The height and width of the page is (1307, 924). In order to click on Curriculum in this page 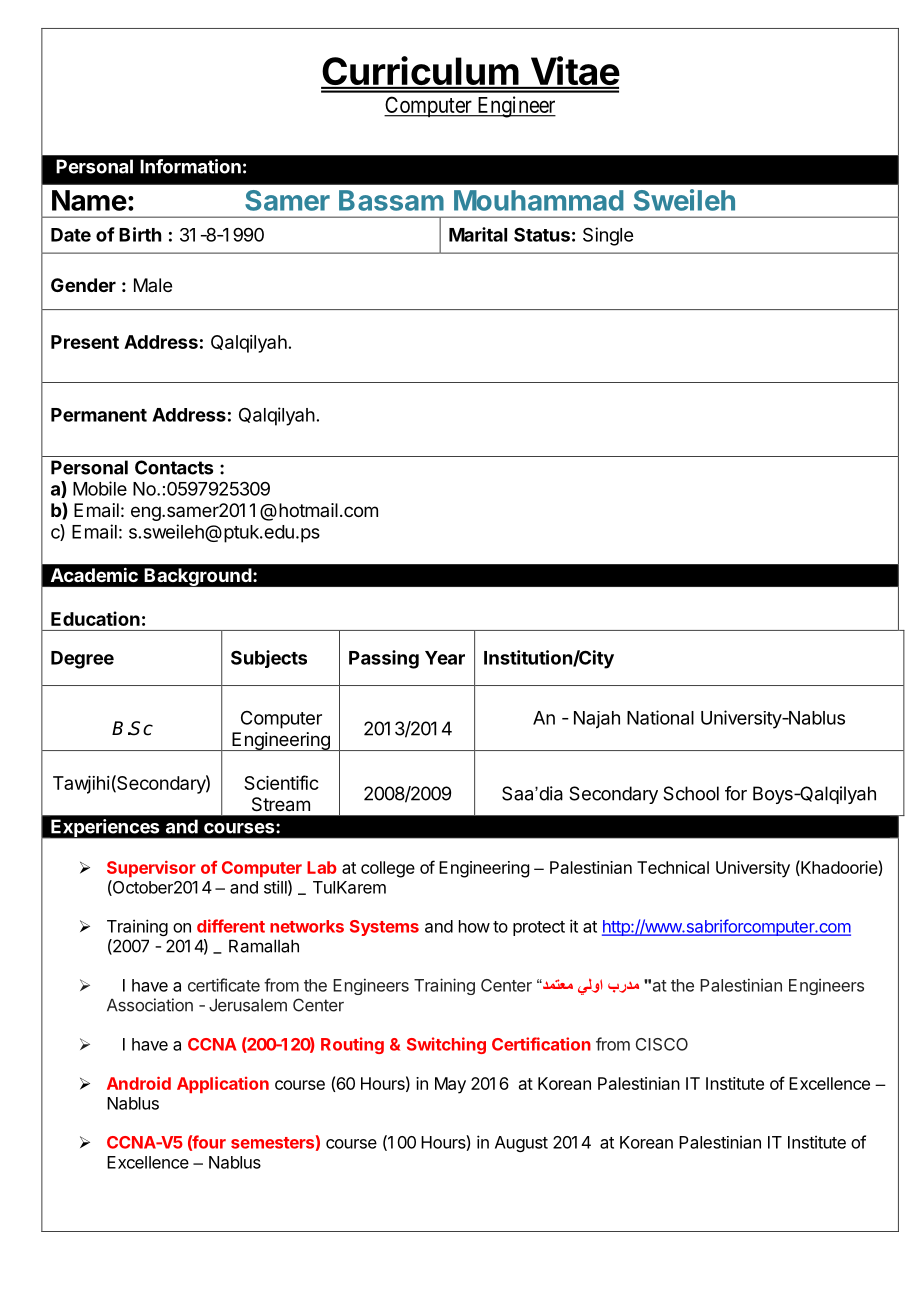, I will do `click(420, 72)`.
